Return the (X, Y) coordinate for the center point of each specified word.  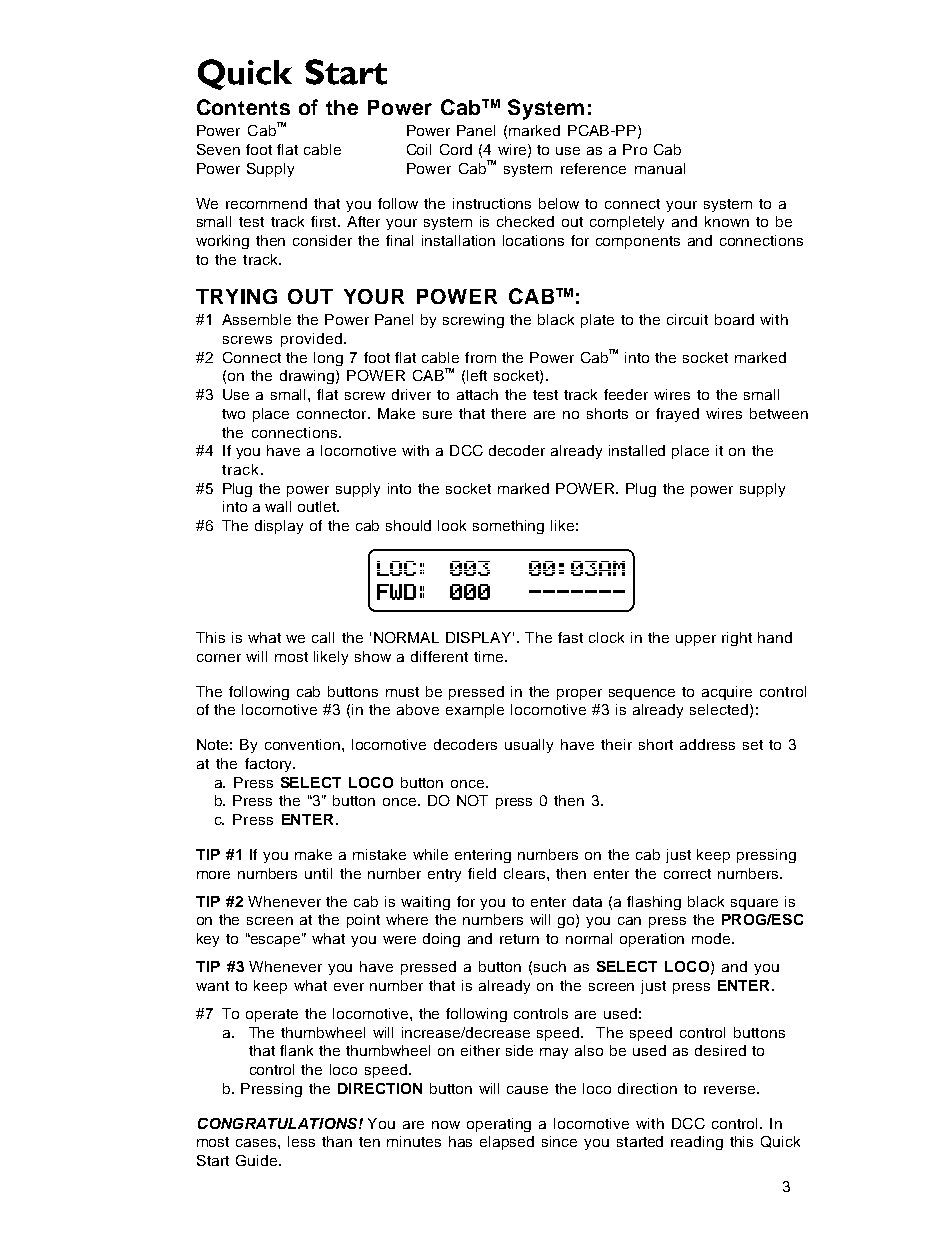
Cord (456, 149)
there (508, 413)
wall (278, 506)
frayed (677, 415)
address (707, 744)
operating (499, 1125)
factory (269, 765)
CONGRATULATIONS (279, 1123)
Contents (243, 107)
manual (660, 168)
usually (529, 746)
